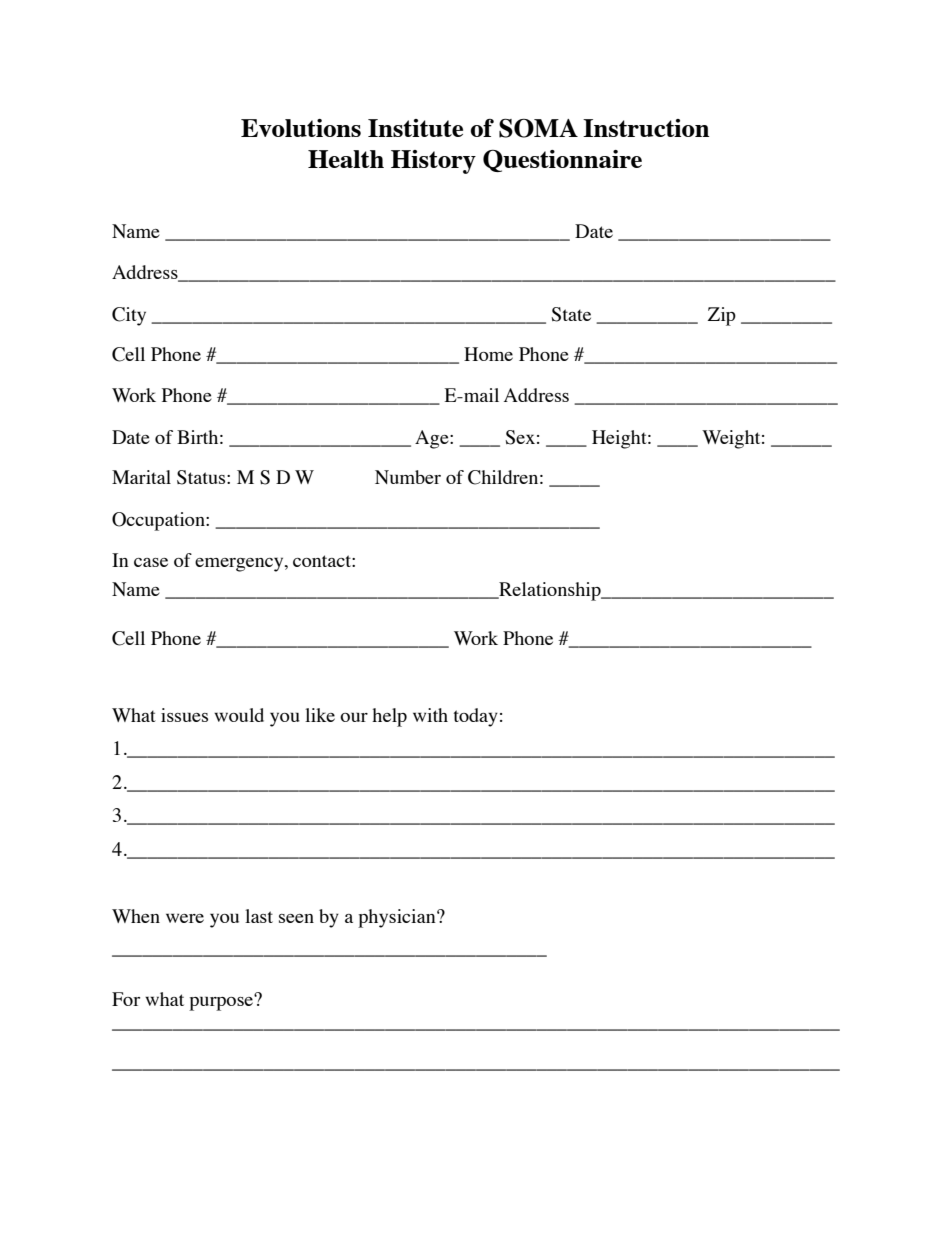 This page has height=1233, width=952. I want to click on Instruction, so click(646, 128).
